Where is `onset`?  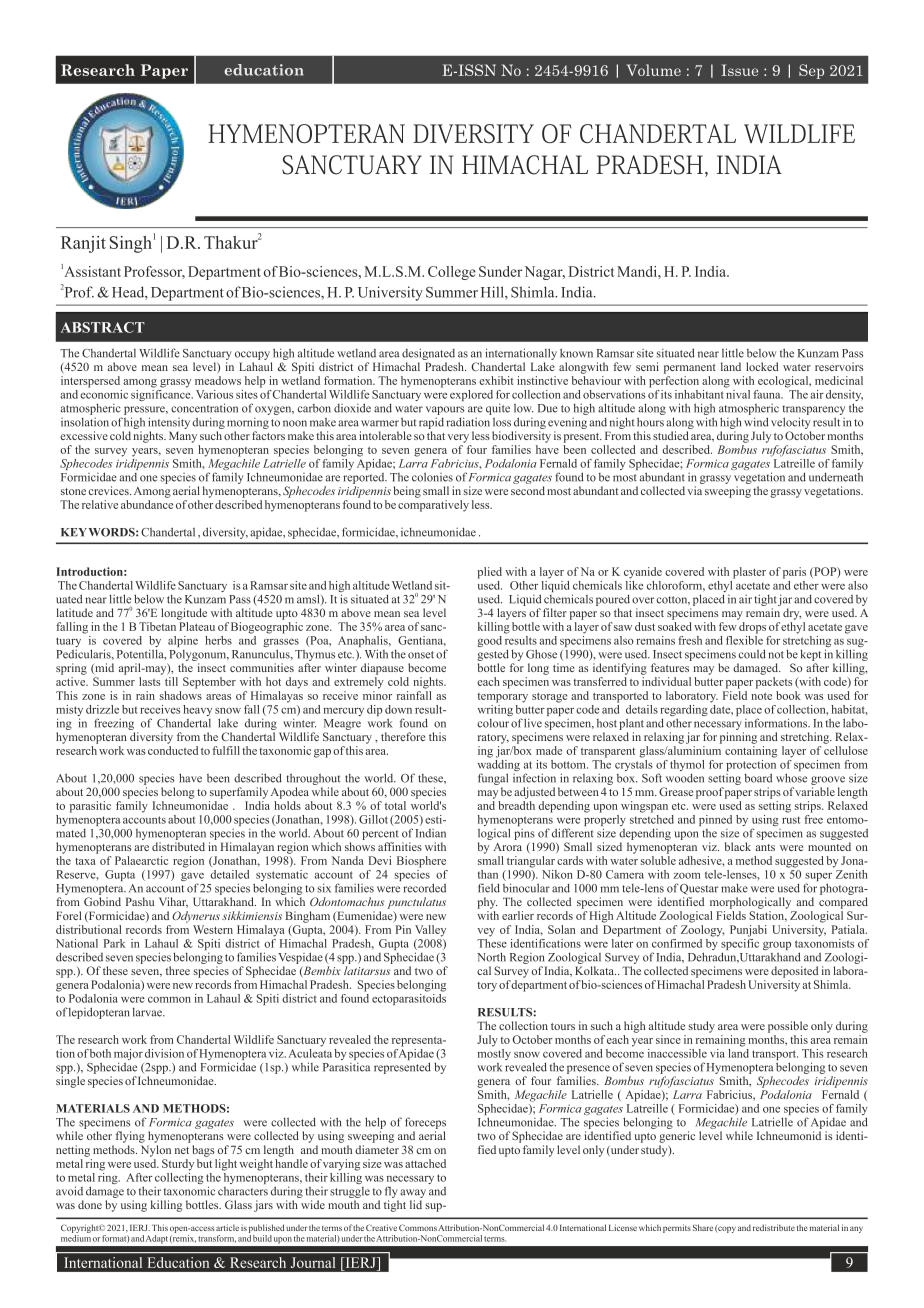
onset is located at coordinates (421, 655).
